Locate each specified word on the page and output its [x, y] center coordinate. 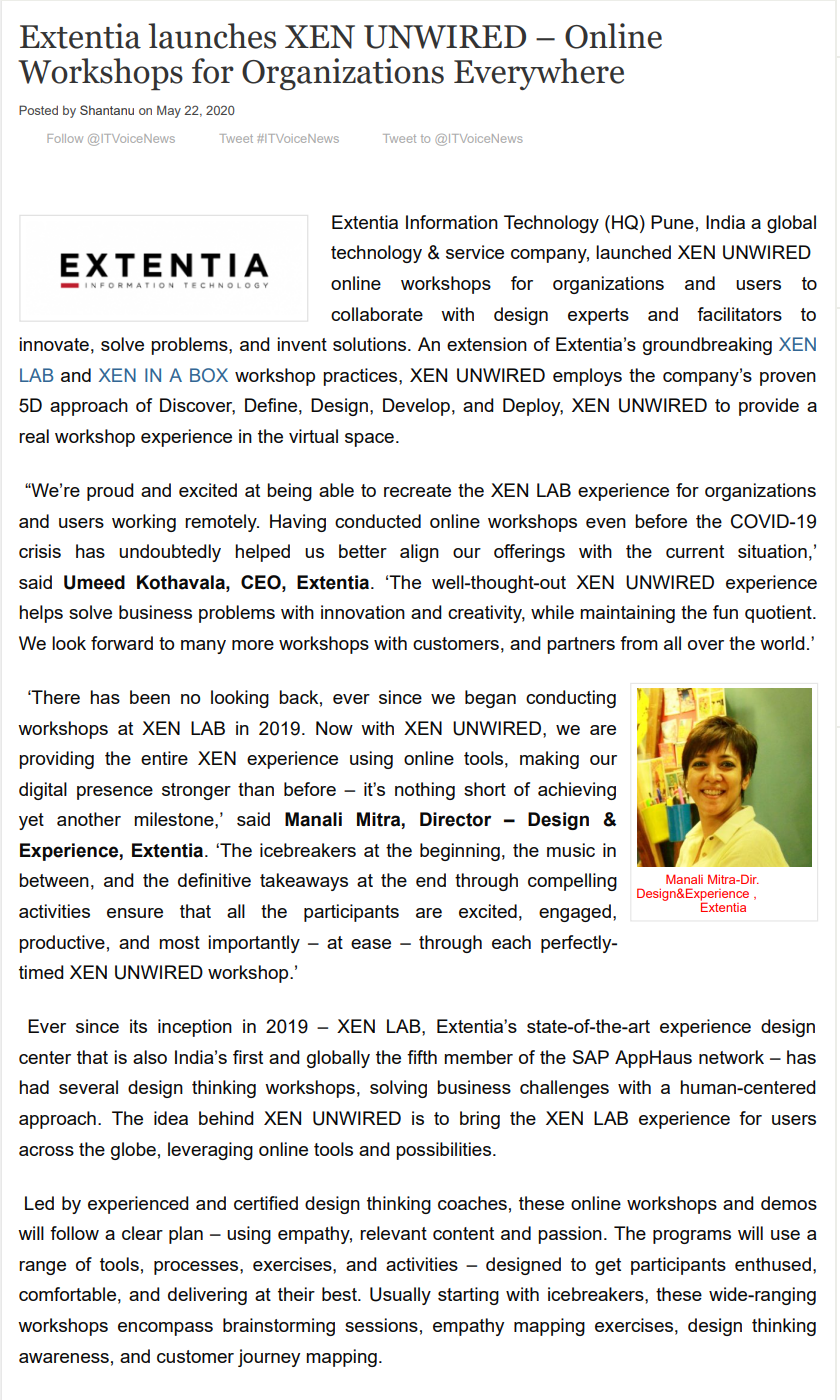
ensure [135, 913]
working [144, 523]
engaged [575, 913]
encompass [165, 1329]
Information [452, 222]
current [695, 551]
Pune [672, 222]
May [169, 111]
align [419, 553]
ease [371, 944]
